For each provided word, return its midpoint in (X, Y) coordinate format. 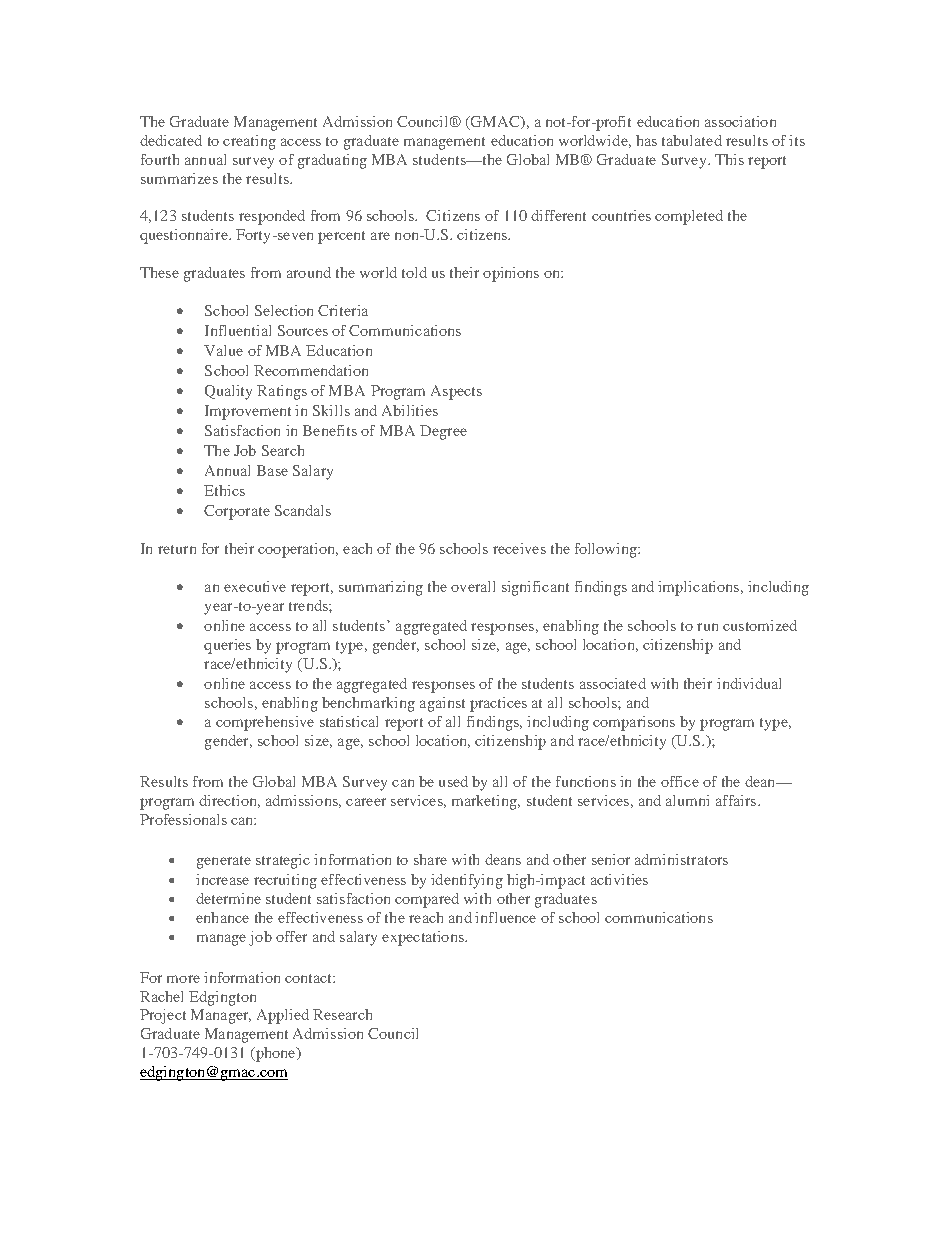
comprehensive (265, 723)
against (442, 704)
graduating (332, 161)
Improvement (248, 412)
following (607, 550)
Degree (443, 432)
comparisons (634, 723)
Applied (283, 1016)
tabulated (692, 140)
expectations (424, 938)
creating (249, 142)
